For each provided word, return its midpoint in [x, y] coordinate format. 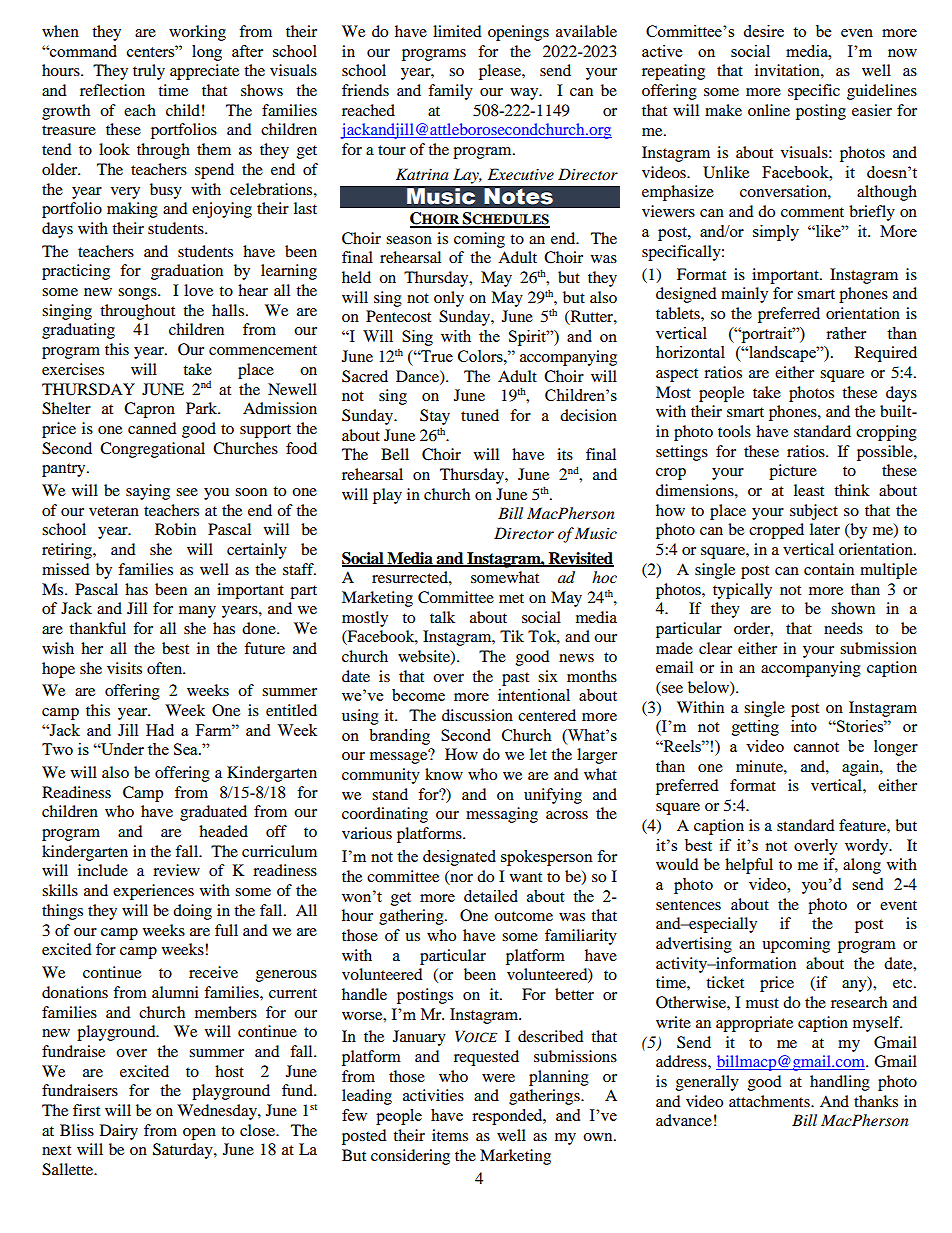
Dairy [119, 1132]
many [197, 612]
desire [763, 31]
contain [829, 569]
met [511, 598]
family [450, 92]
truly [149, 72]
